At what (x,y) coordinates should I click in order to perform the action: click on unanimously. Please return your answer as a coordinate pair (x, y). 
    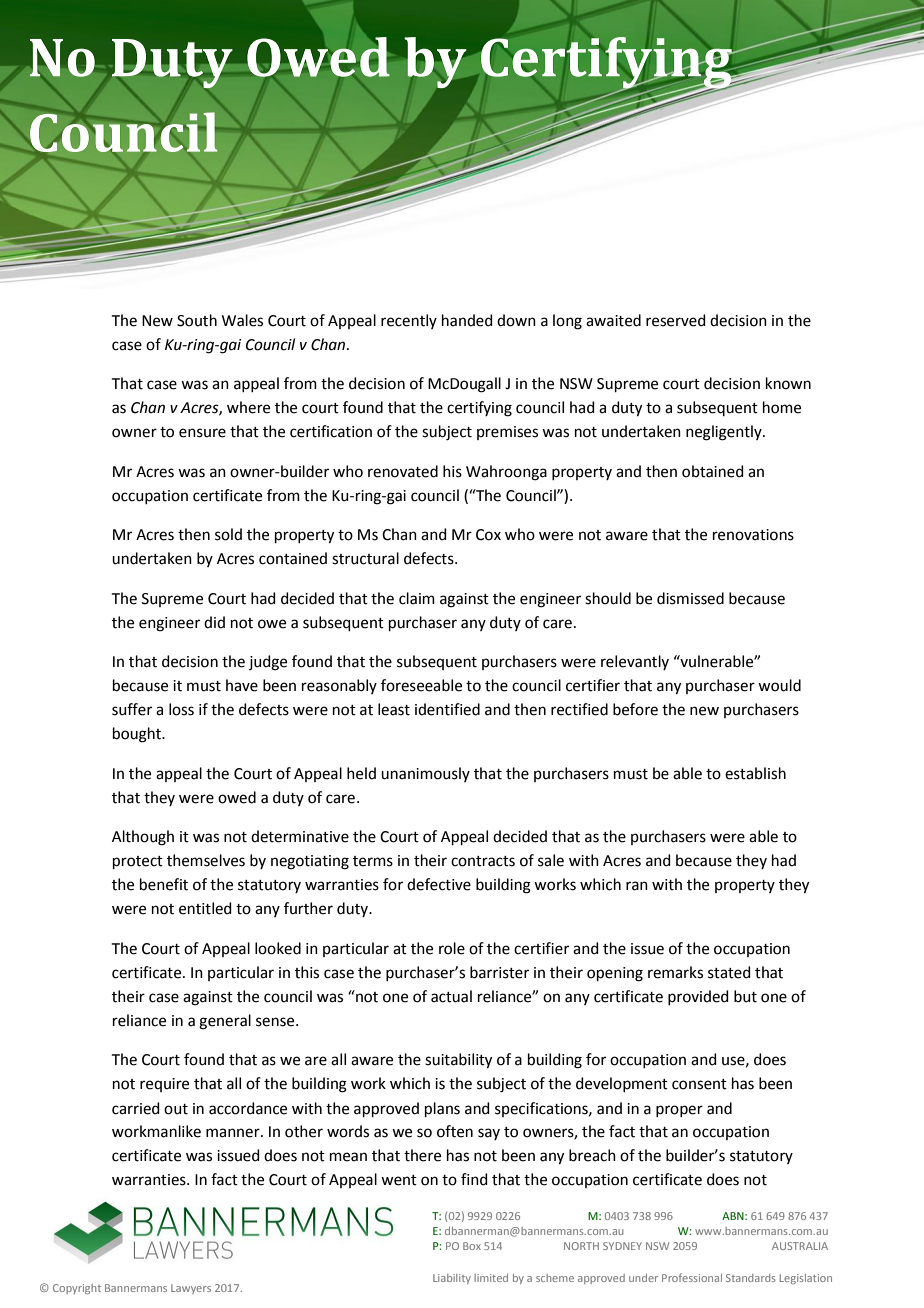
    Looking at the image, I should click on (425, 774).
